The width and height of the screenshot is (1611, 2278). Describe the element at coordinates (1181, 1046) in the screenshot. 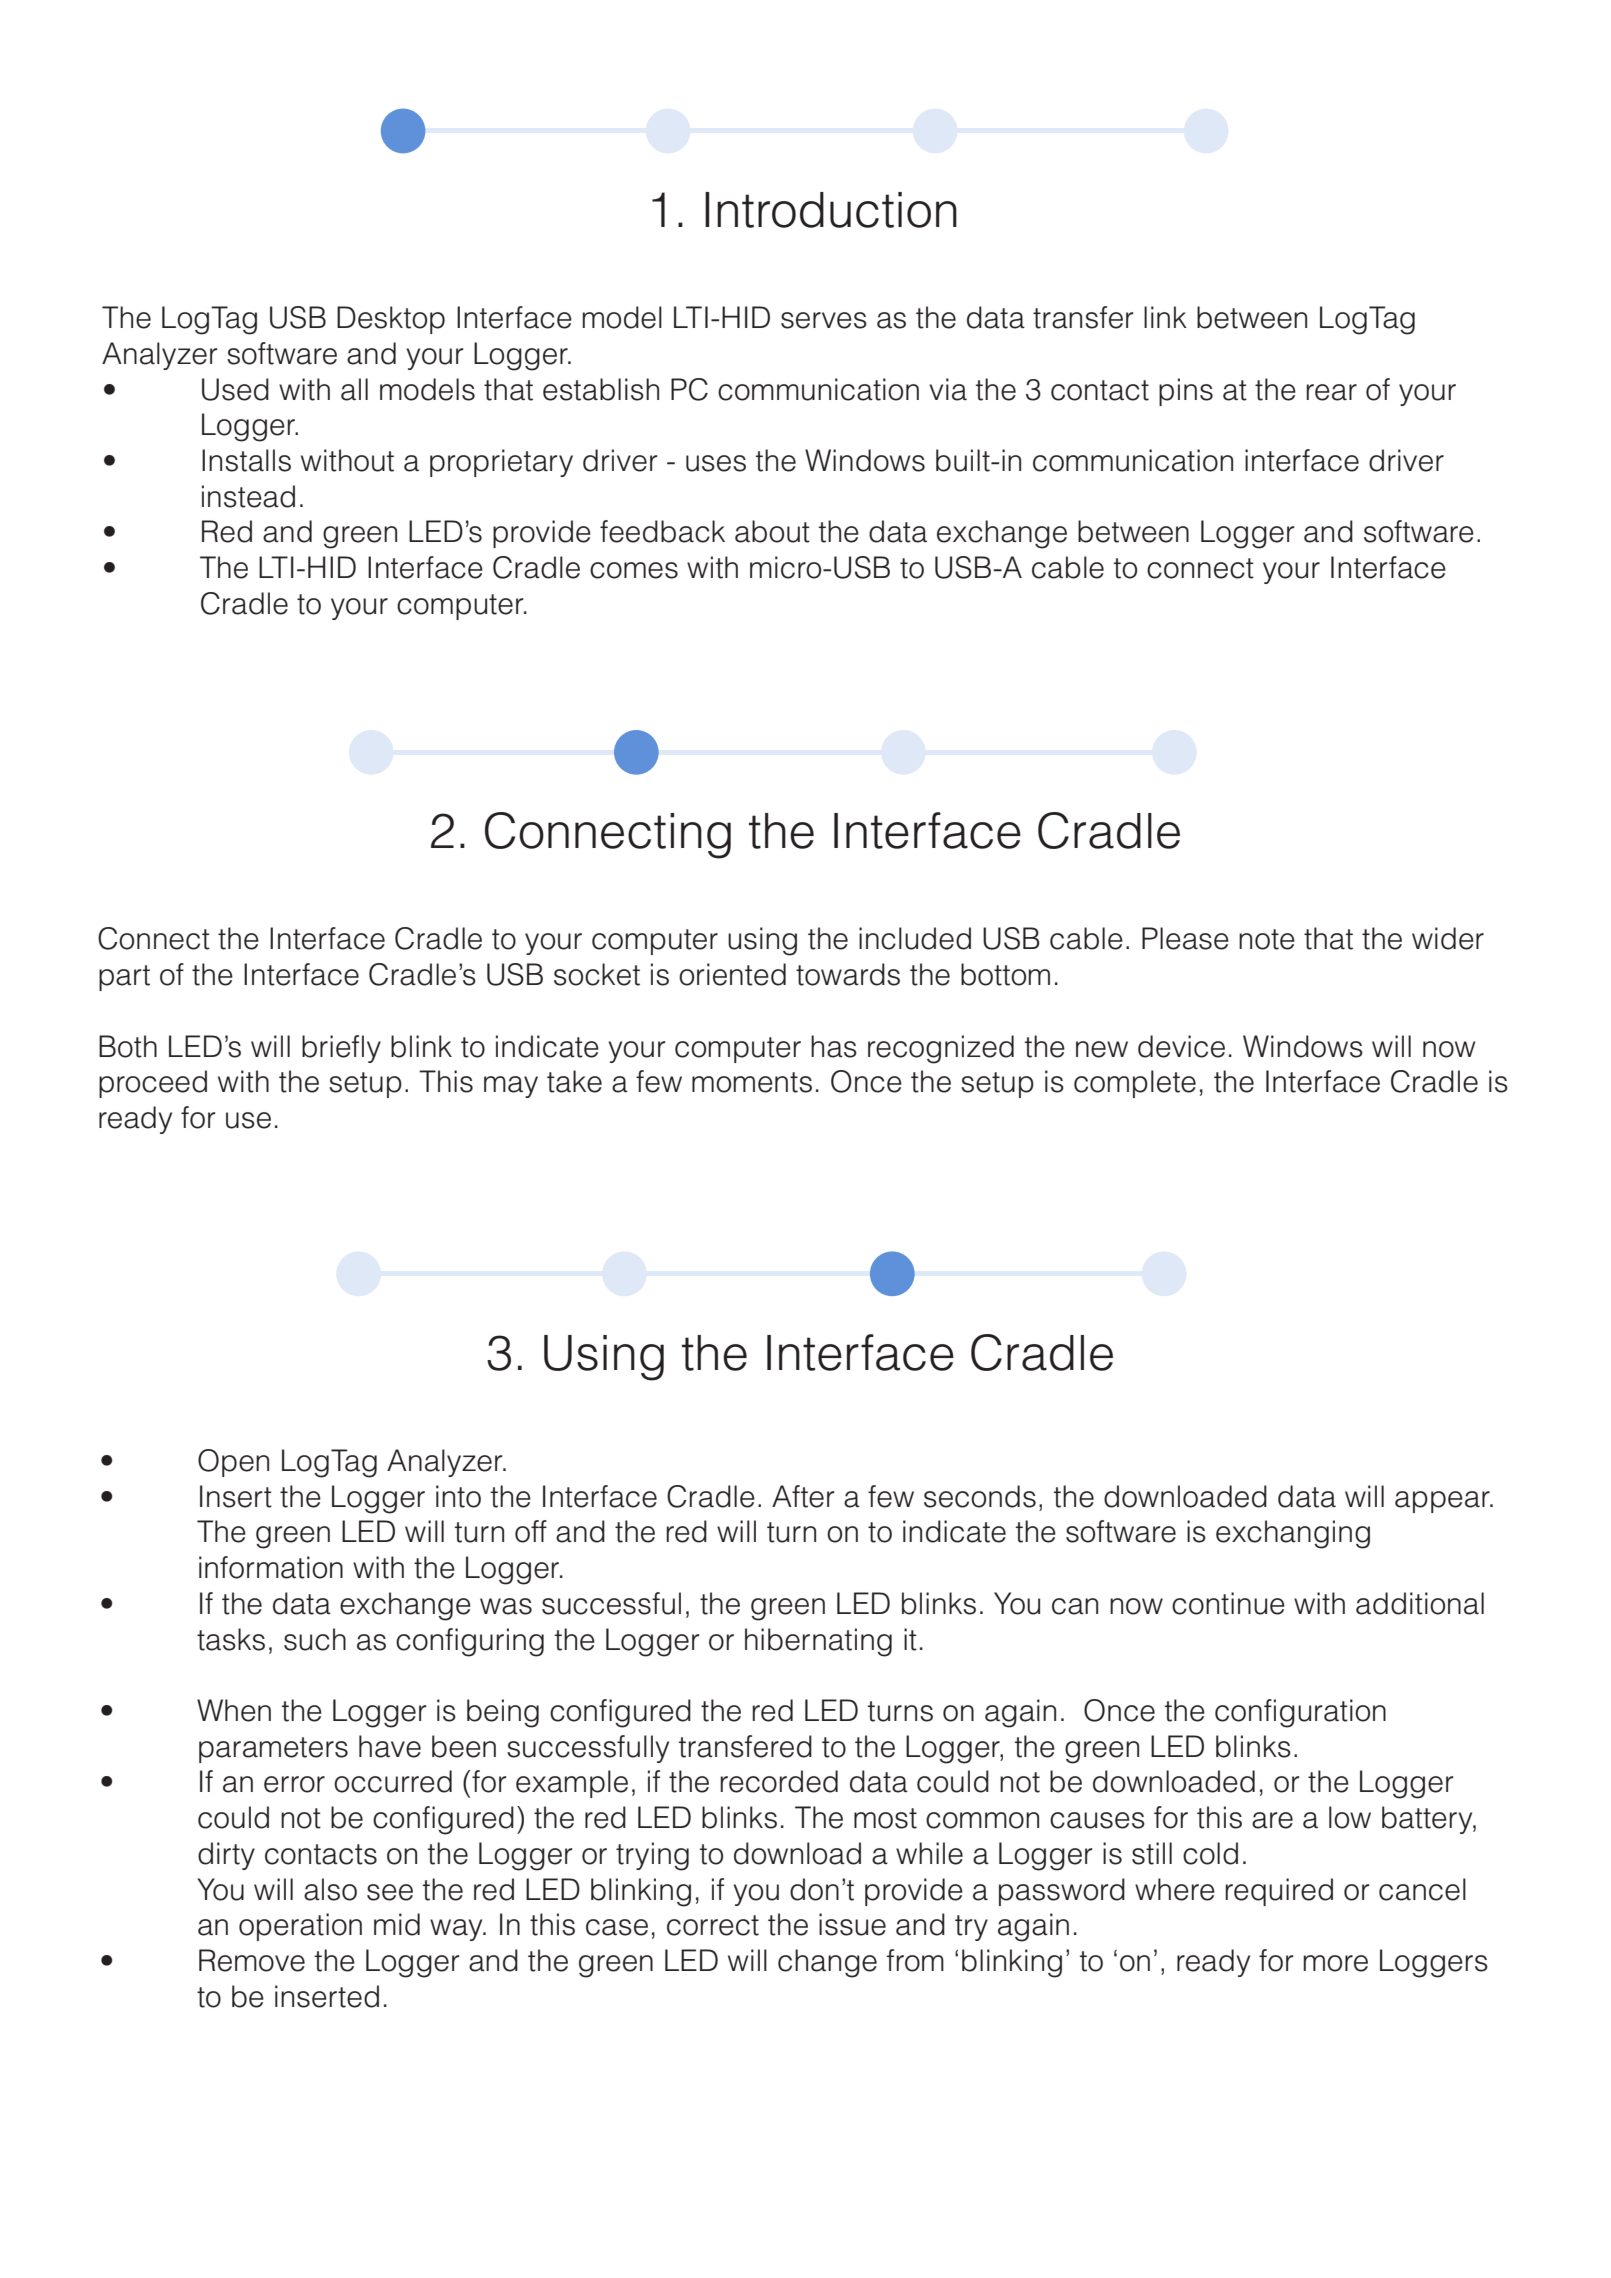

I see `device` at that location.
